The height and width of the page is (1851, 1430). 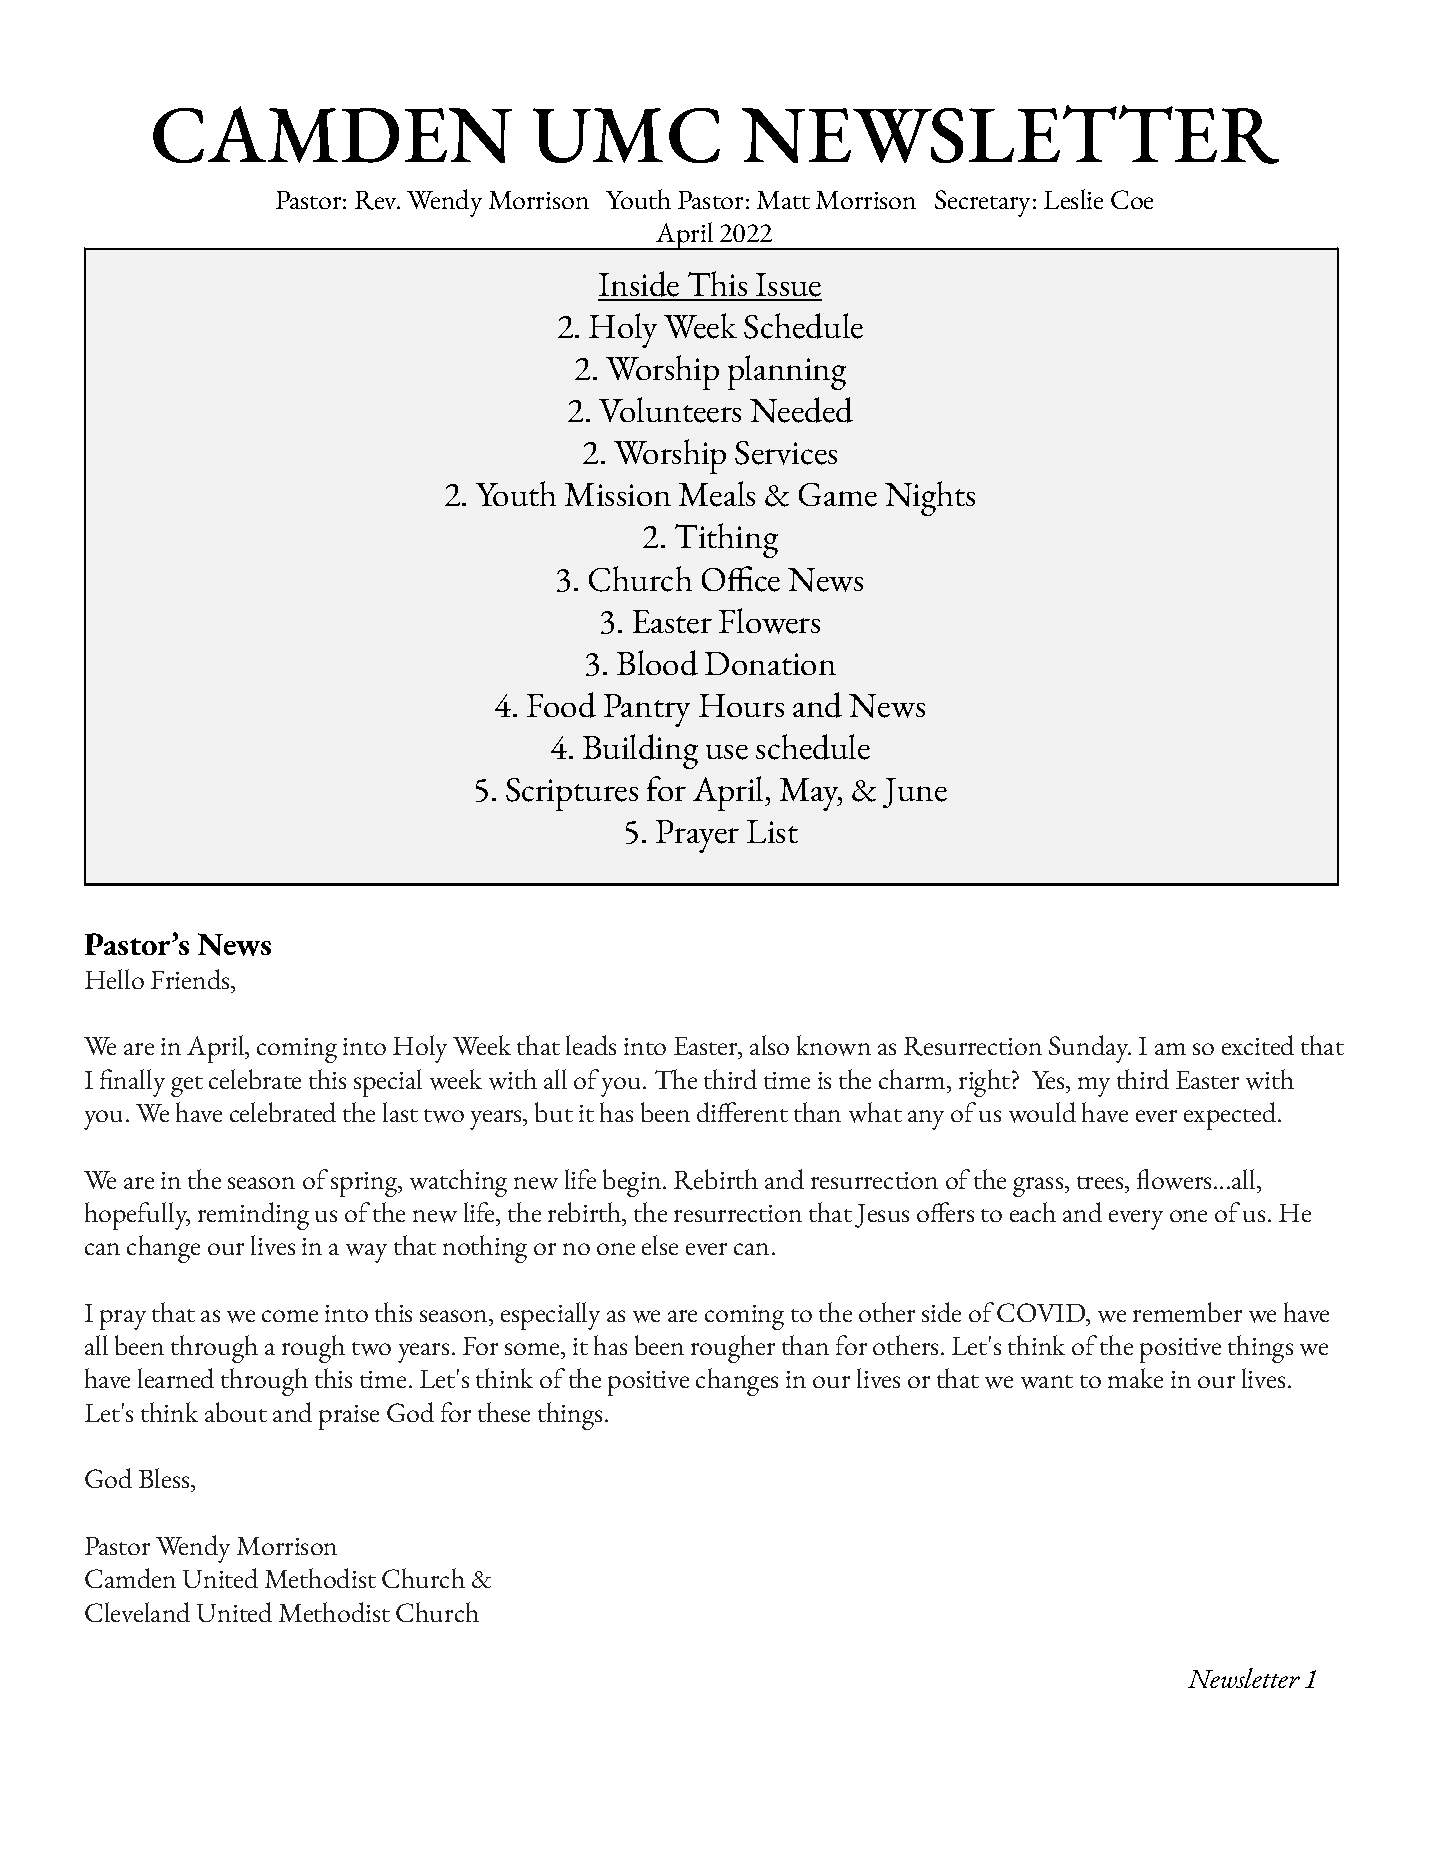 I want to click on Nights, so click(x=930, y=498).
